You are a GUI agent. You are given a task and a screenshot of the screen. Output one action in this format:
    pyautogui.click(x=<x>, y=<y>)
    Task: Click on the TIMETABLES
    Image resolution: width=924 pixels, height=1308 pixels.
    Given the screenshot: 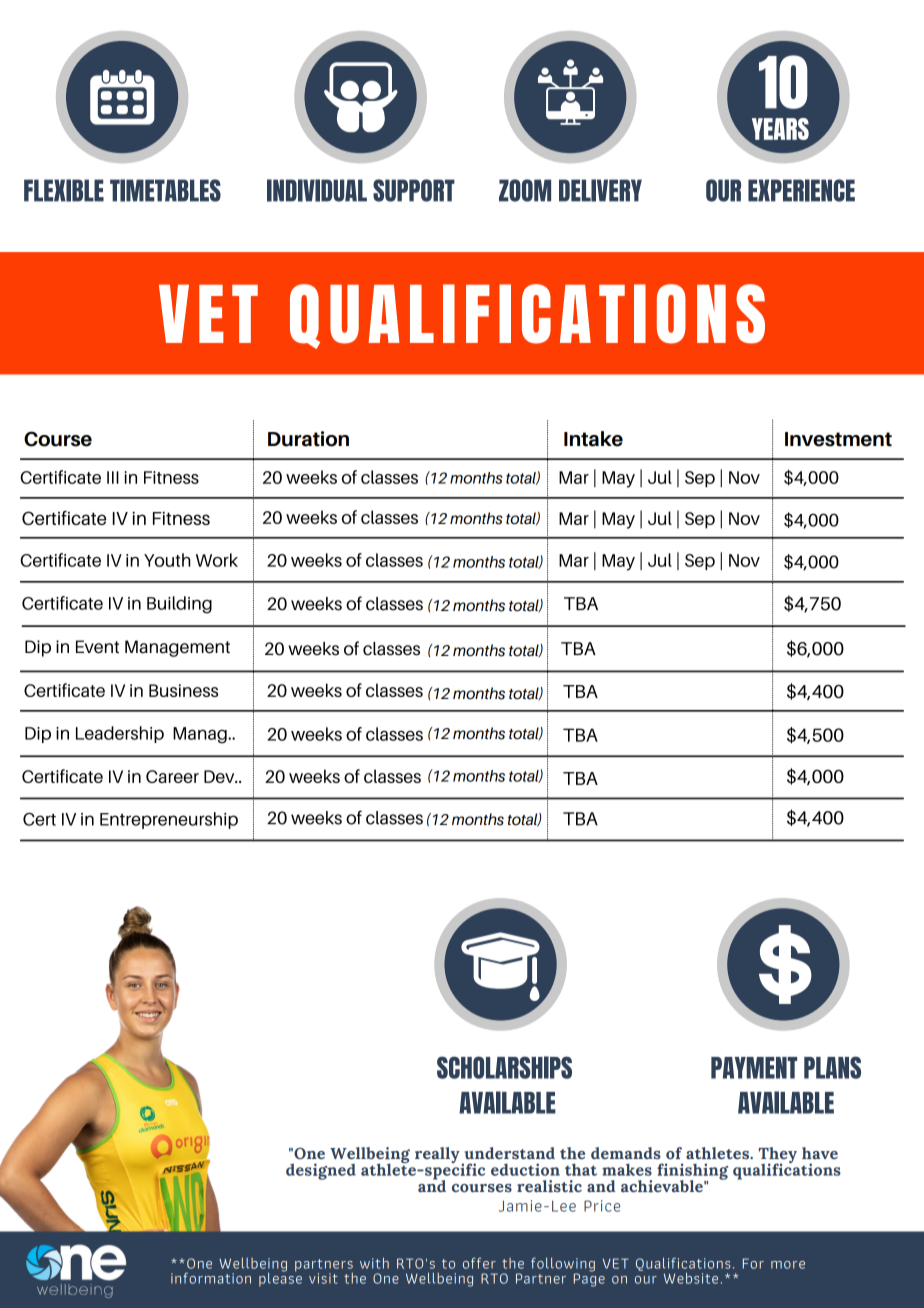 What is the action you would take?
    pyautogui.click(x=165, y=190)
